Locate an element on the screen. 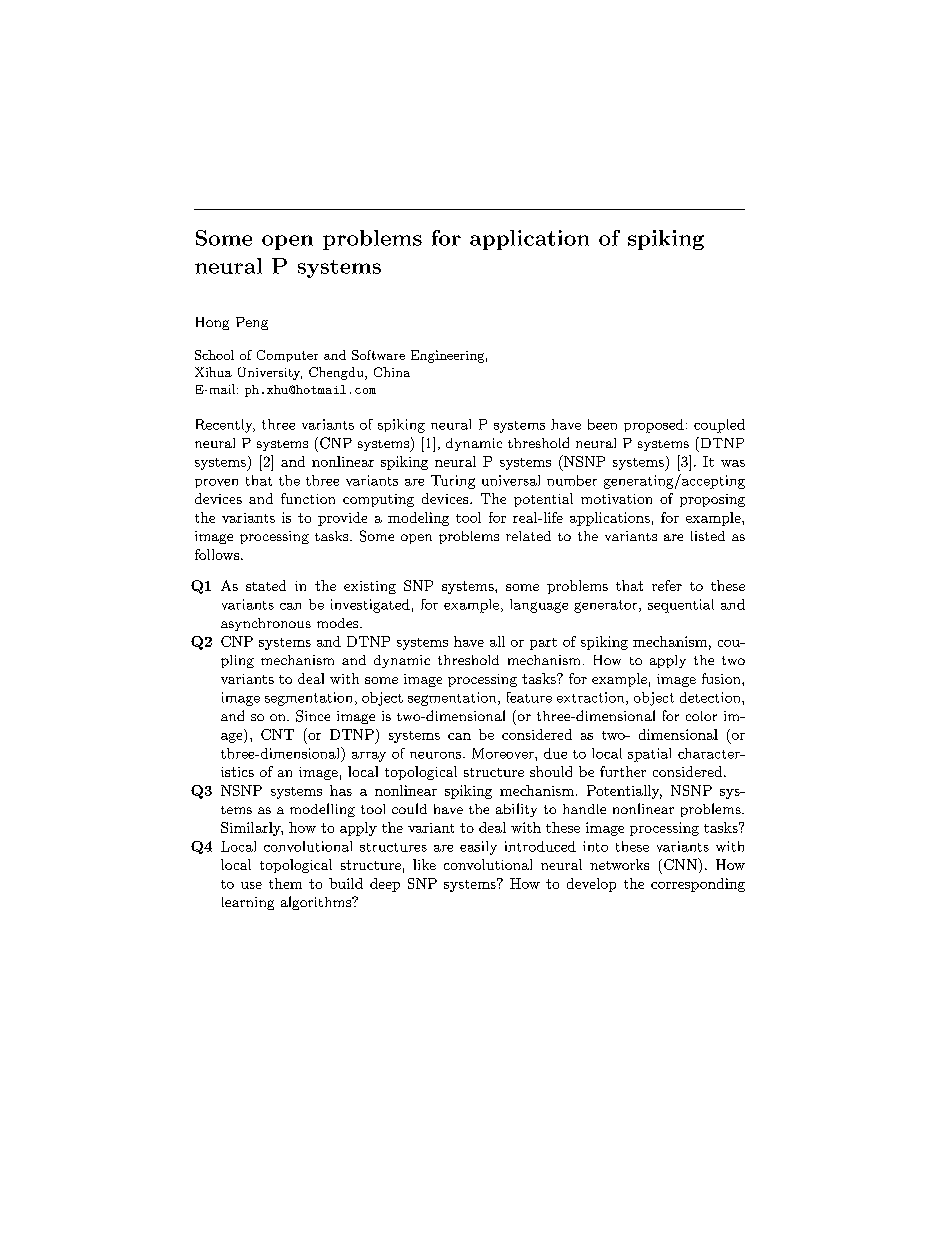  related is located at coordinates (528, 536).
